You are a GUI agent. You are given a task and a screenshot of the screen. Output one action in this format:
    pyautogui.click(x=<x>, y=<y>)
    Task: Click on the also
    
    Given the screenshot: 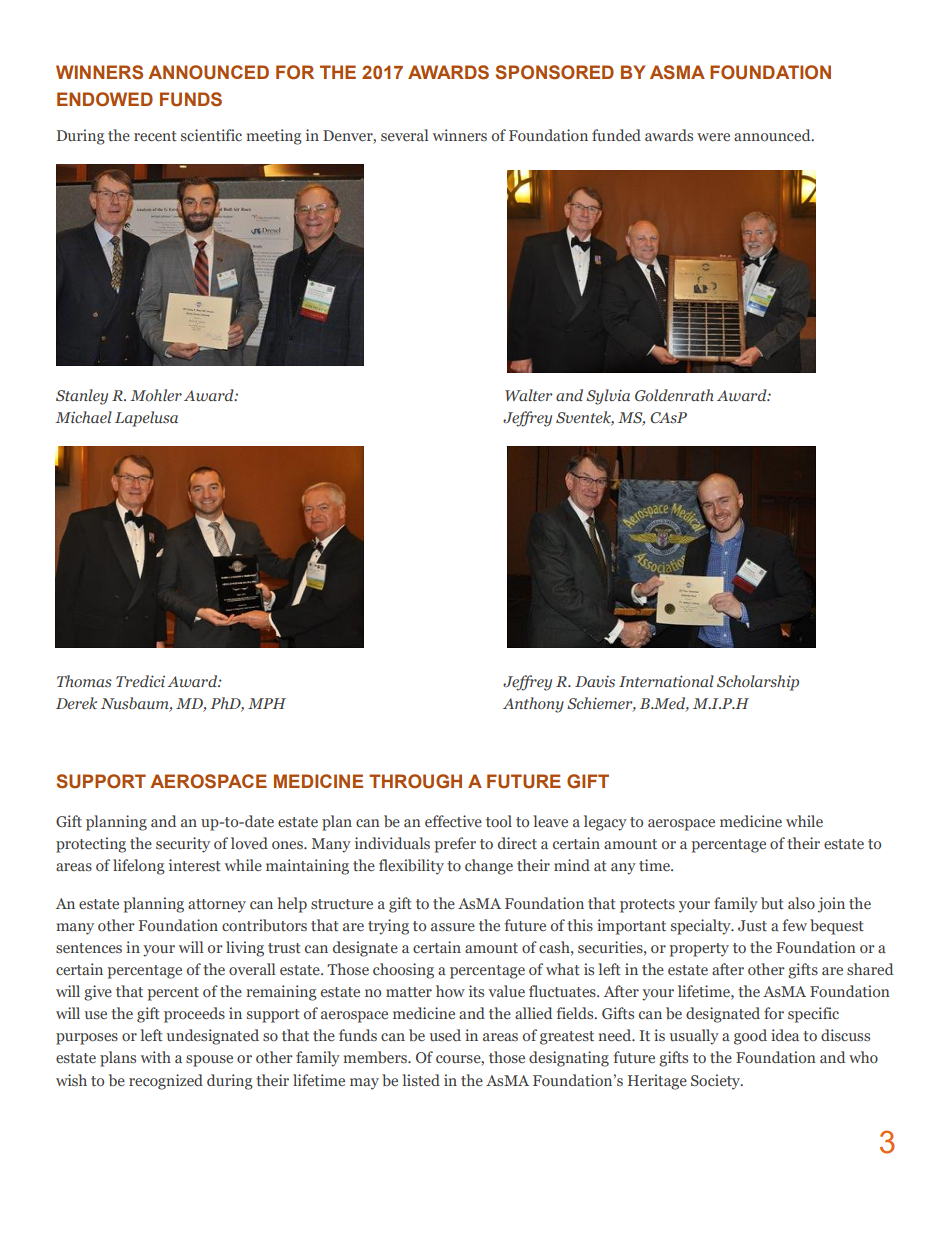 What is the action you would take?
    pyautogui.click(x=801, y=903)
